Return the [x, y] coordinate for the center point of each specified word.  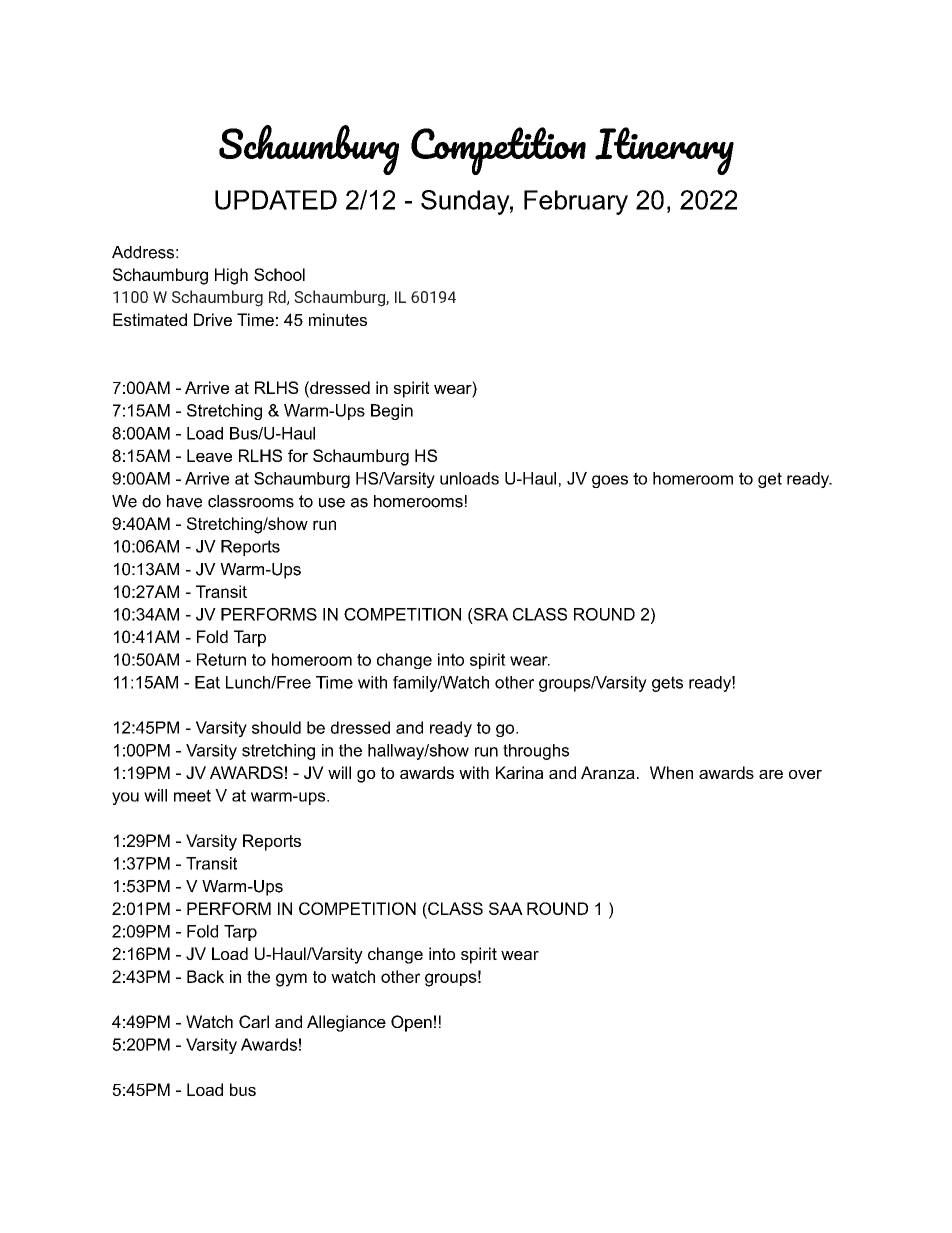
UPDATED [276, 200]
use [332, 503]
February [576, 202]
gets [667, 684]
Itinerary [664, 151]
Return [221, 659]
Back [205, 976]
